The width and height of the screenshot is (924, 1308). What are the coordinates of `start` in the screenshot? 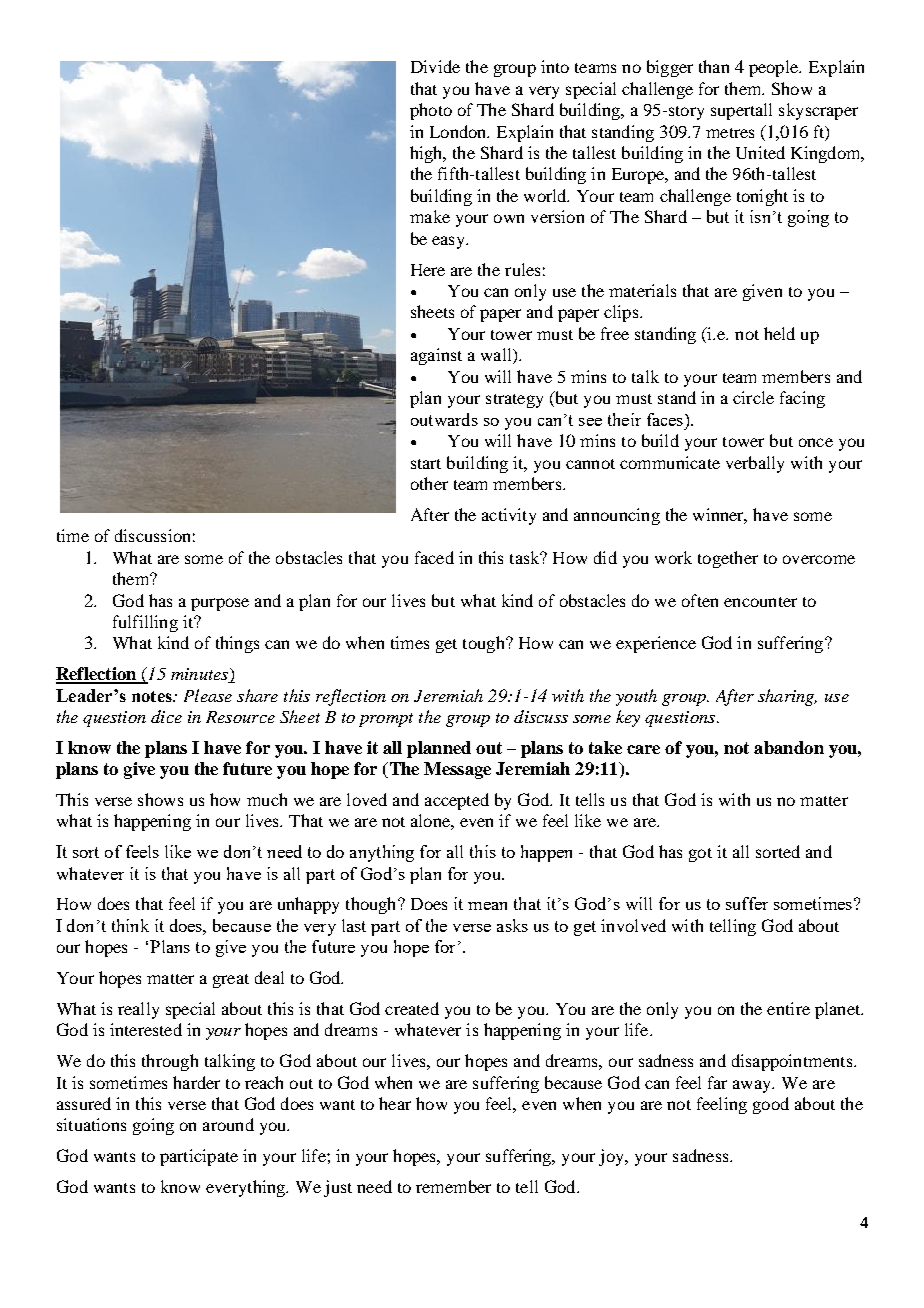 It's located at (426, 464).
